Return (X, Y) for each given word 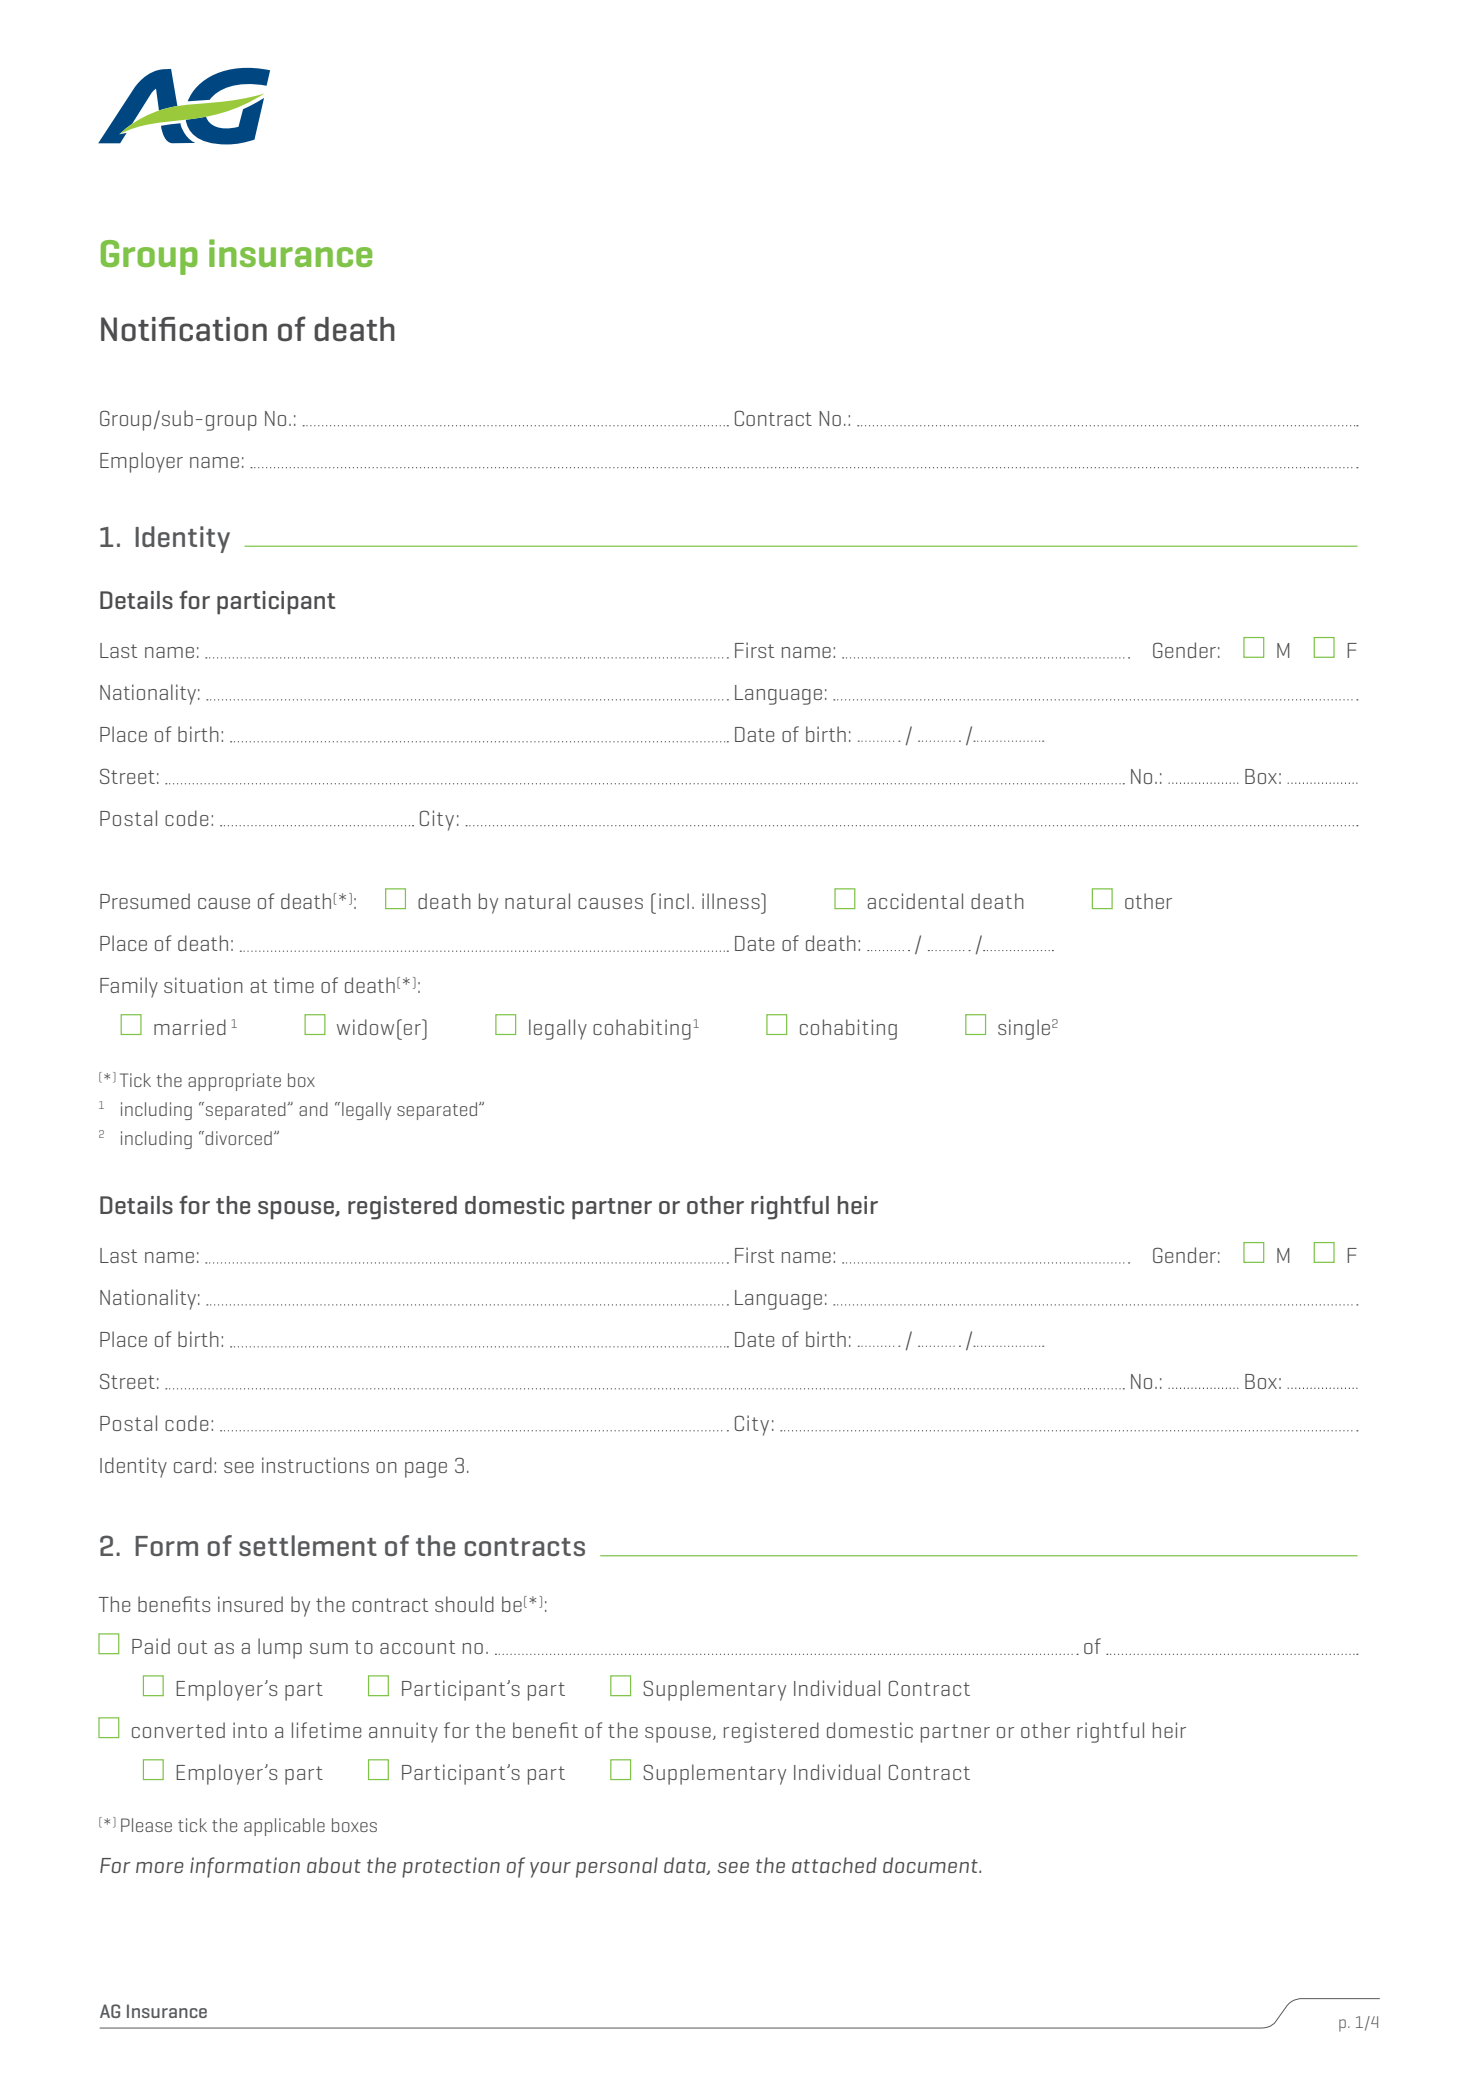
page (426, 1470)
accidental (915, 901)
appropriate (234, 1082)
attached (834, 1865)
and (313, 1109)
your (550, 1870)
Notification (184, 329)
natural (537, 901)
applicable (284, 1827)
